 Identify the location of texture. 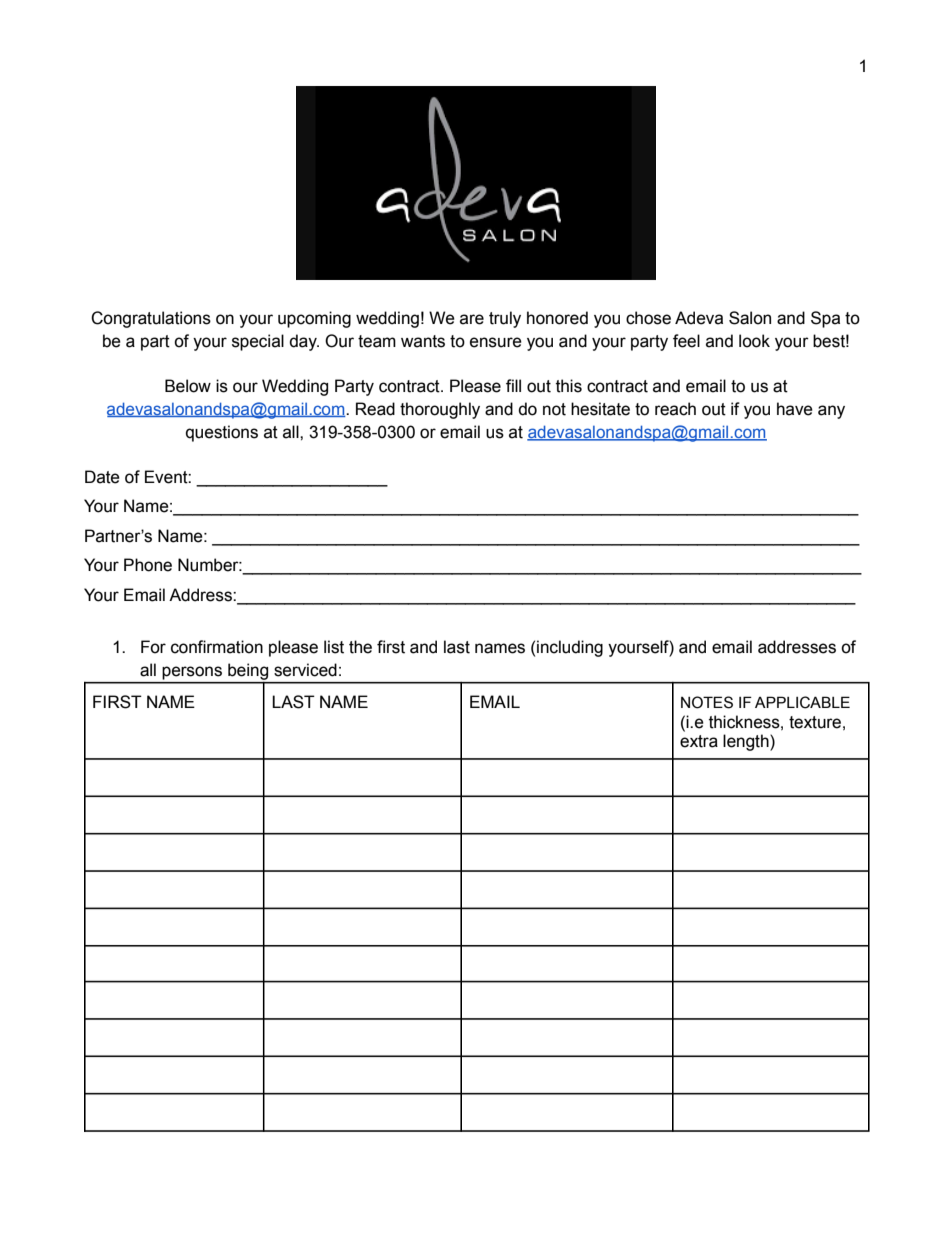
(815, 722).
